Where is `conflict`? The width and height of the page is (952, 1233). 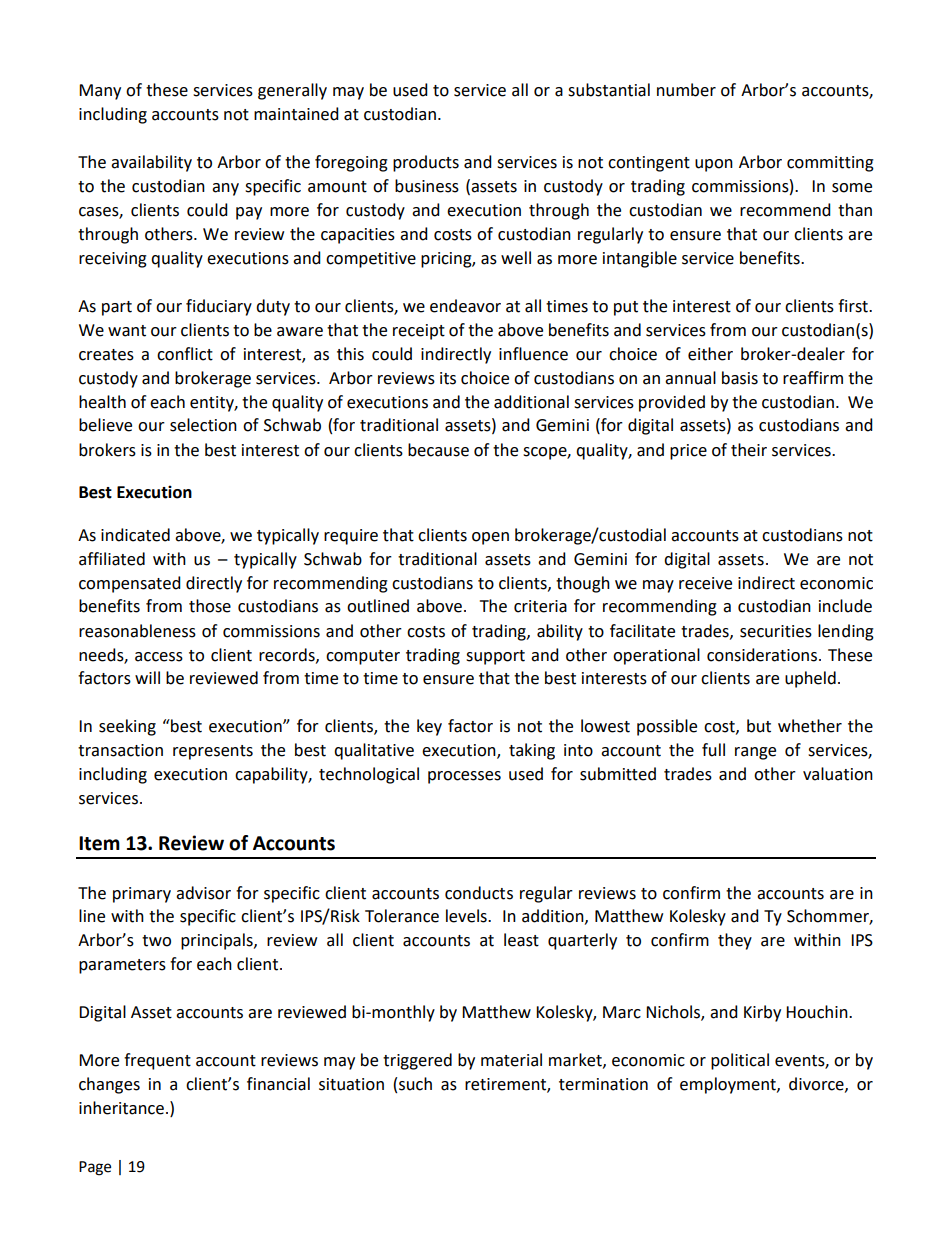 conflict is located at coordinates (185, 354).
